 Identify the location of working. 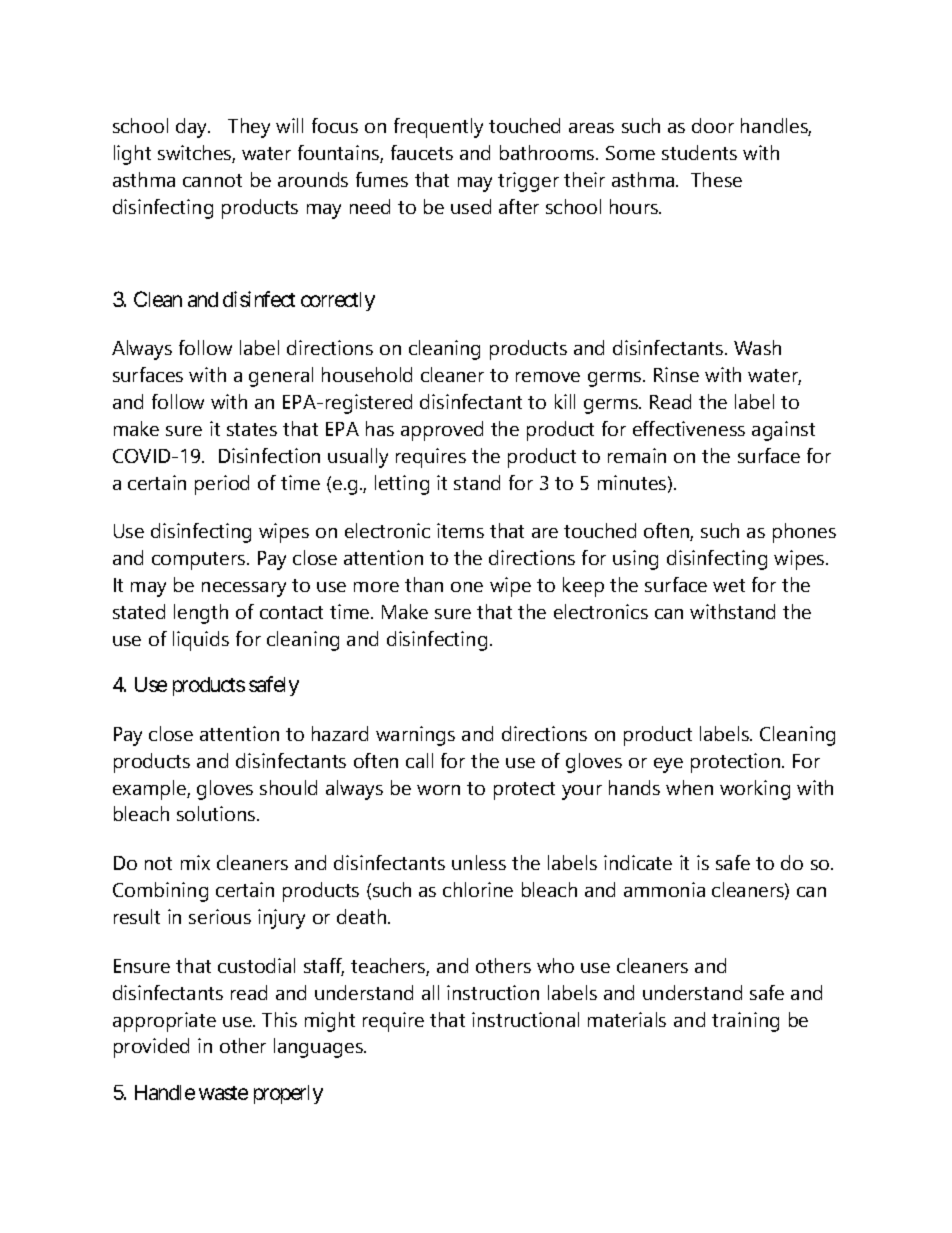
(755, 790).
